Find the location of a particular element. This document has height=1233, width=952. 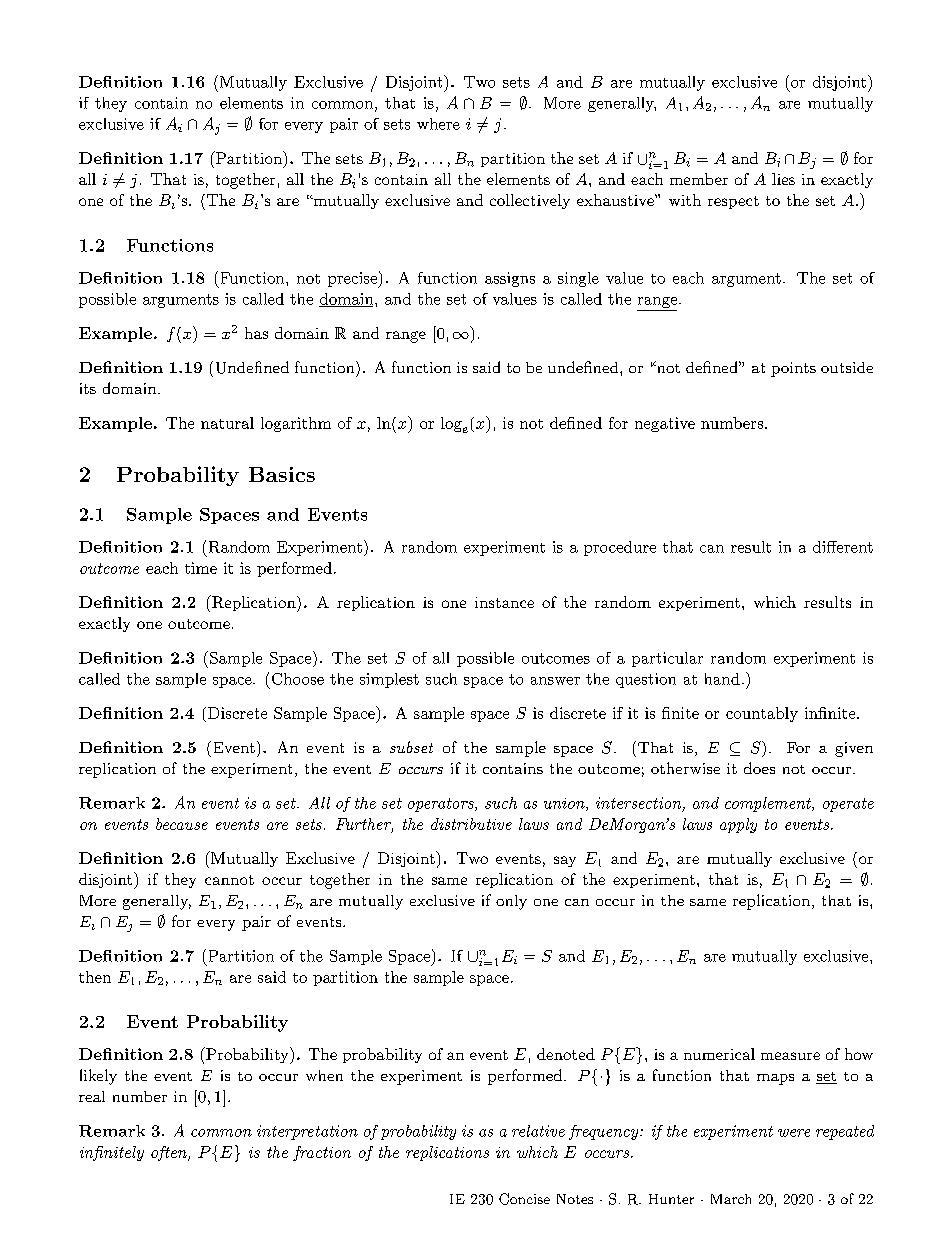

precise is located at coordinates (353, 280).
